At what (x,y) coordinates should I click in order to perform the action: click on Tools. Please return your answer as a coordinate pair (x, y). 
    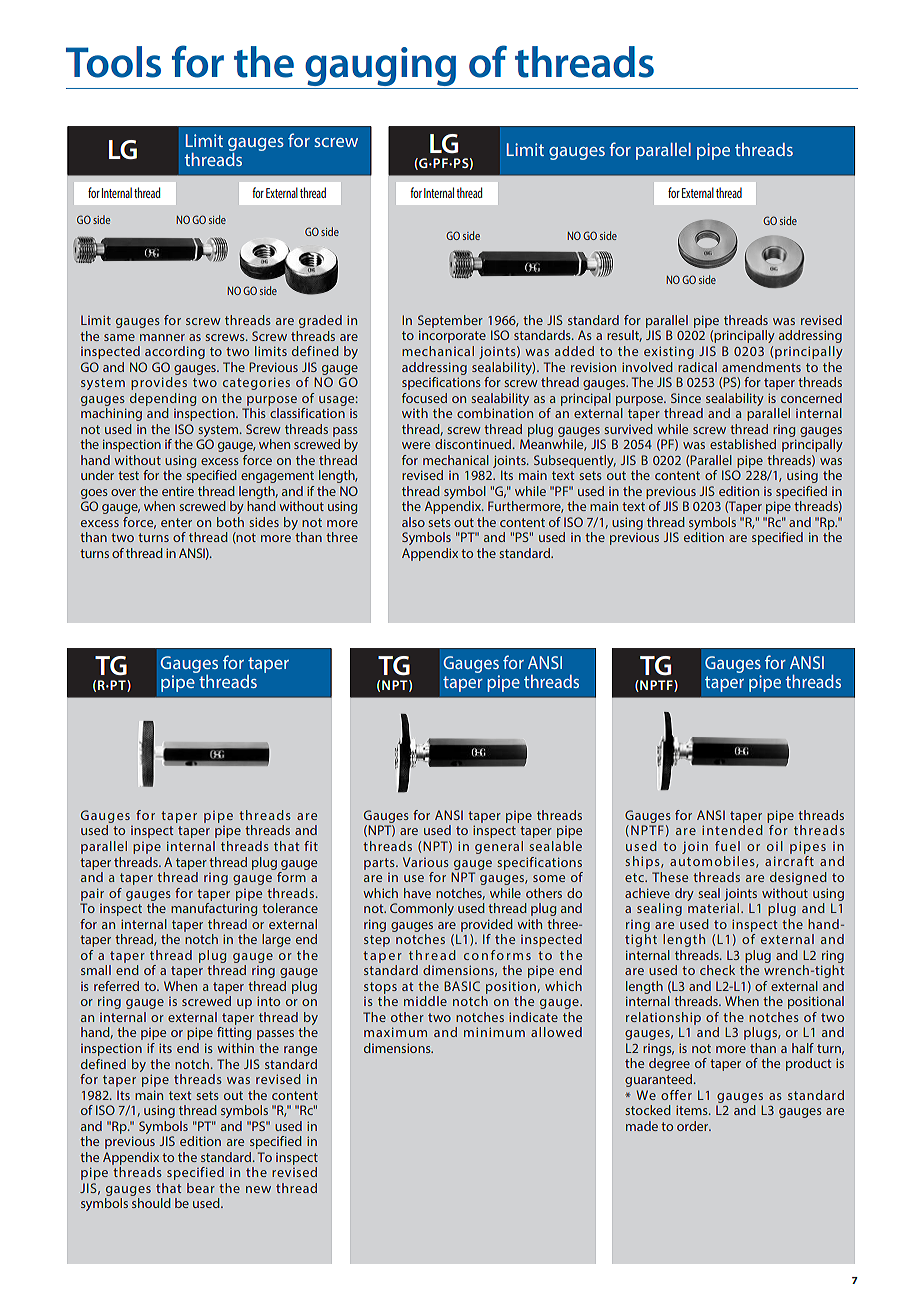
    Looking at the image, I should click on (113, 62).
